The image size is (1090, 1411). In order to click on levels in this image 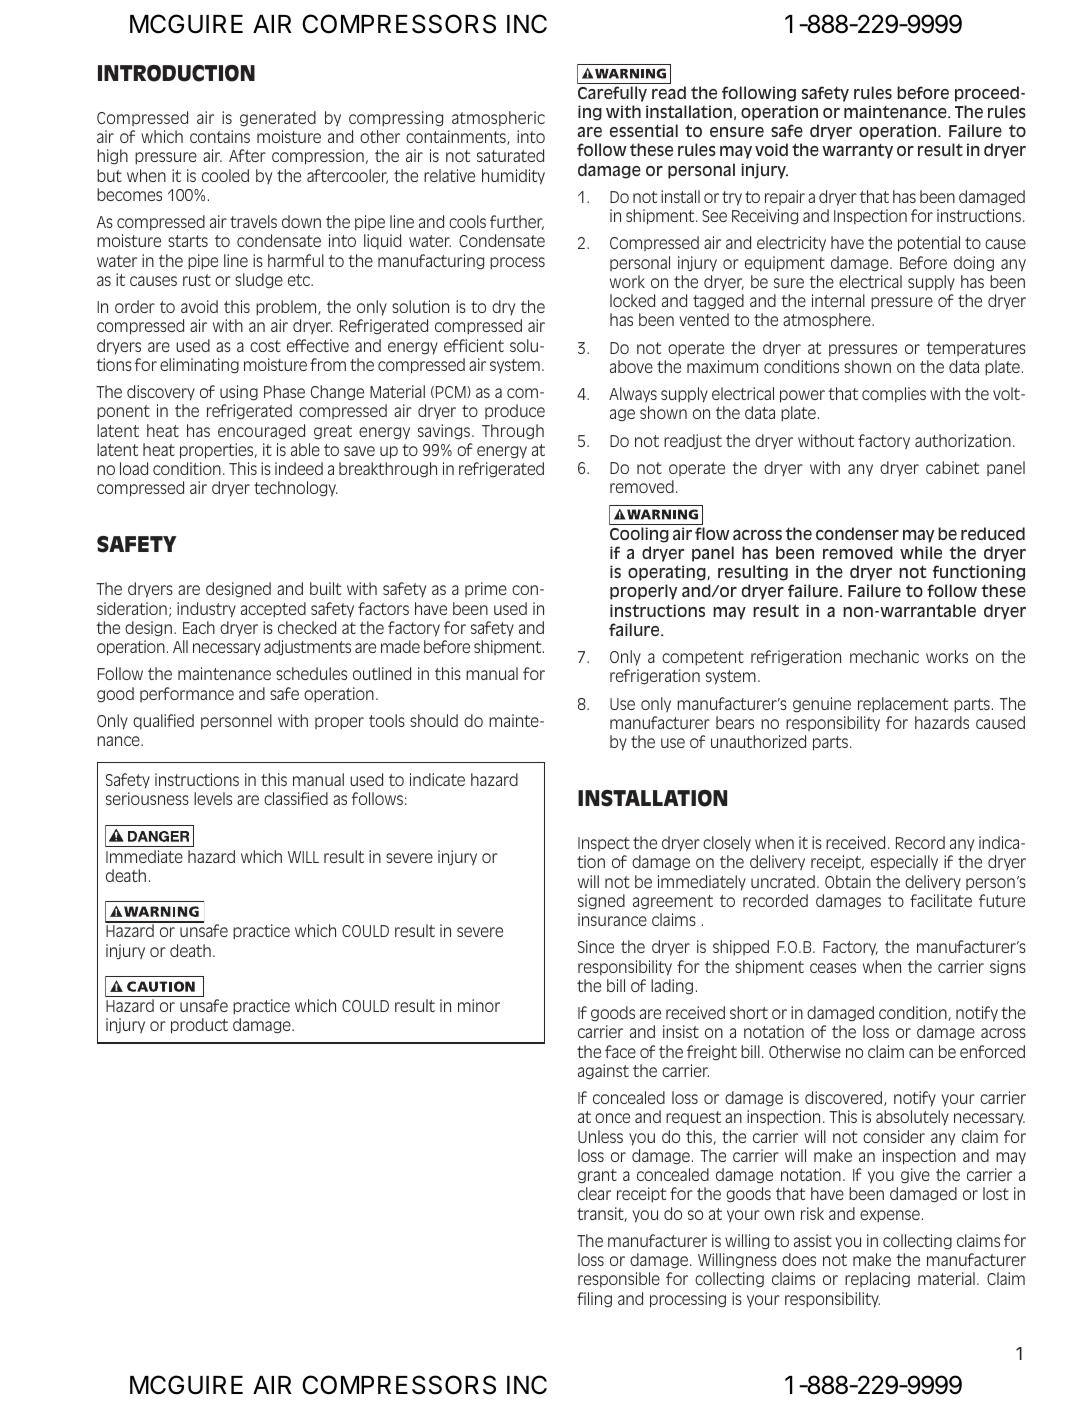, I will do `click(213, 798)`.
